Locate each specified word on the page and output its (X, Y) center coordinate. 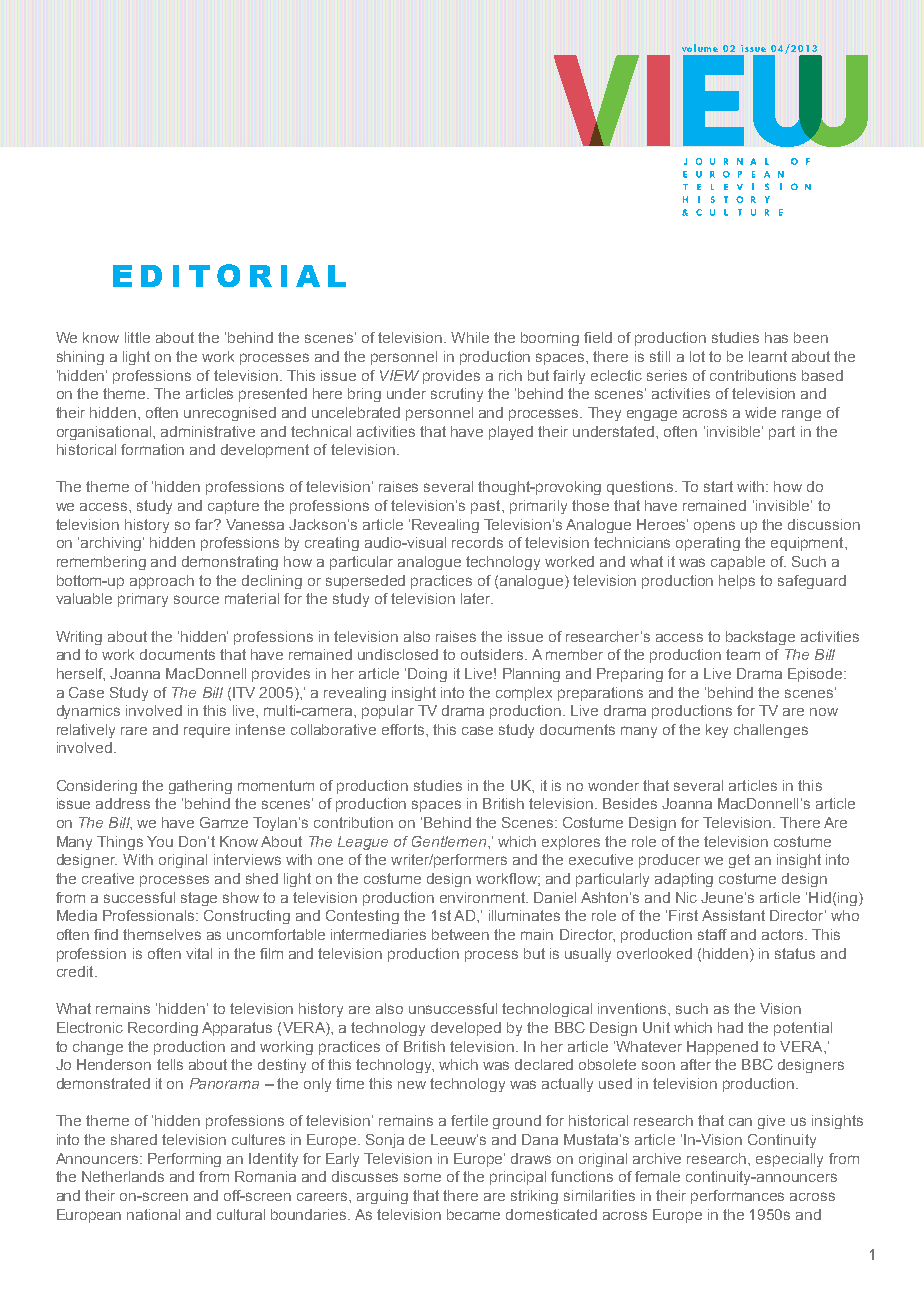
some (422, 1177)
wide (760, 412)
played (511, 433)
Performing (184, 1160)
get (739, 861)
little (137, 337)
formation (152, 449)
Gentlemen (450, 841)
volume (700, 48)
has (776, 337)
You (160, 841)
